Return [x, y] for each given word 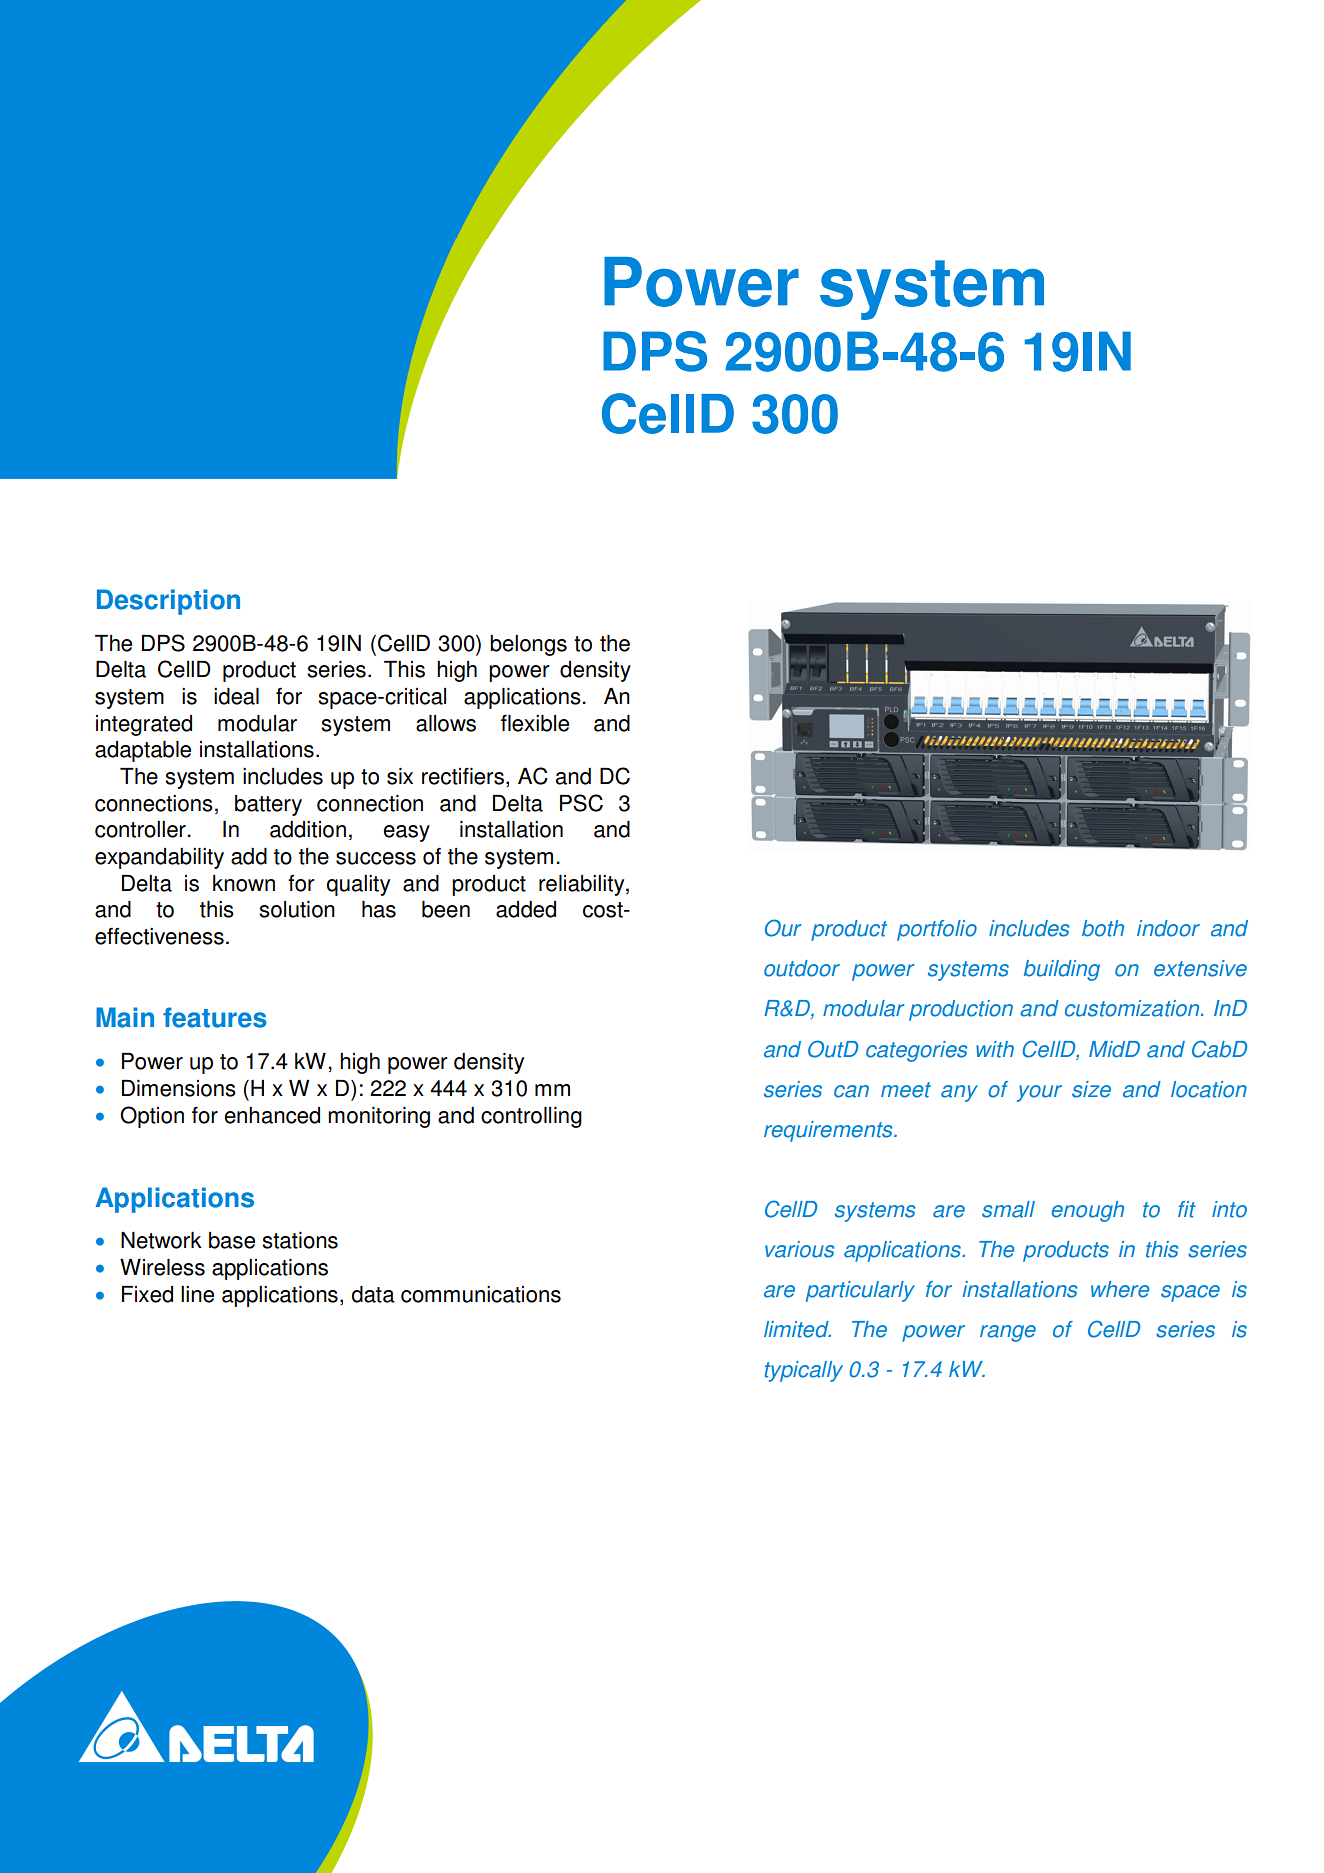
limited [797, 1329]
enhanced [272, 1115]
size [1091, 1089]
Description [168, 602]
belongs [528, 645]
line [197, 1294]
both [1103, 928]
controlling [531, 1117]
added [526, 909]
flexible [535, 723]
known [244, 883]
